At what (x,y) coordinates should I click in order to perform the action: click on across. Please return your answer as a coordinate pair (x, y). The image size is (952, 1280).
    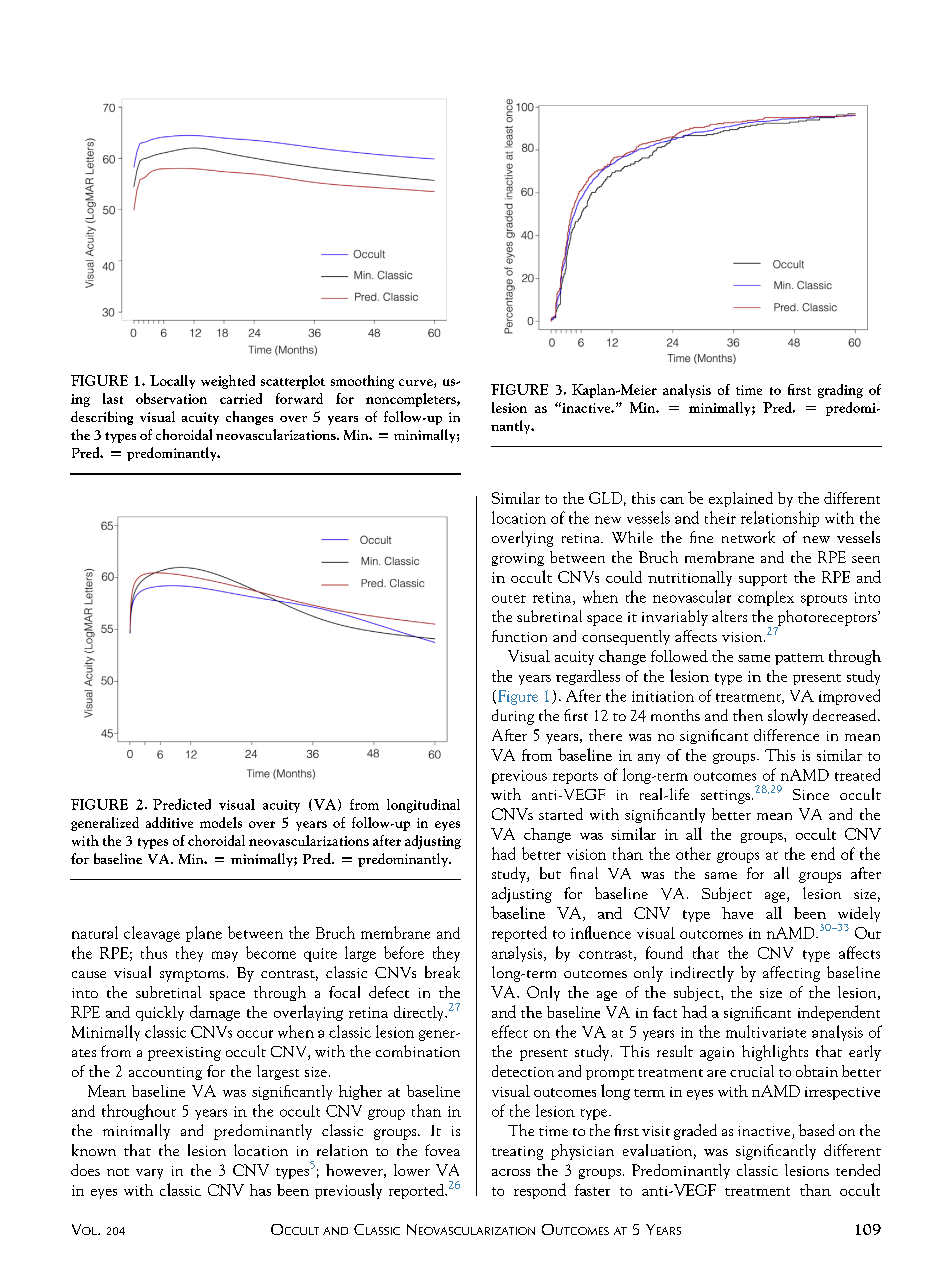
    Looking at the image, I should click on (511, 1172).
